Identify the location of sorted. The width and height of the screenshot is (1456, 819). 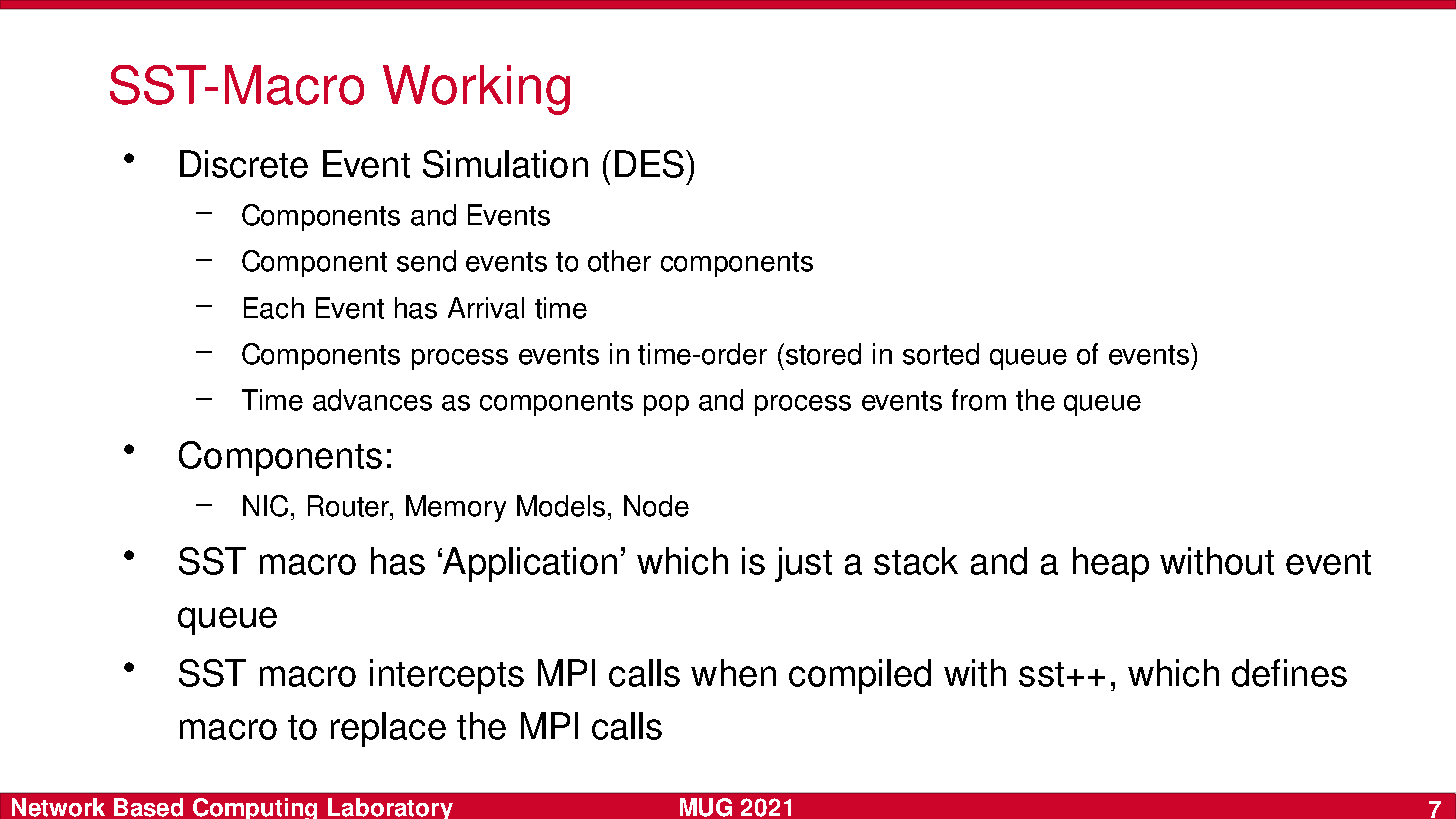
(941, 354).
